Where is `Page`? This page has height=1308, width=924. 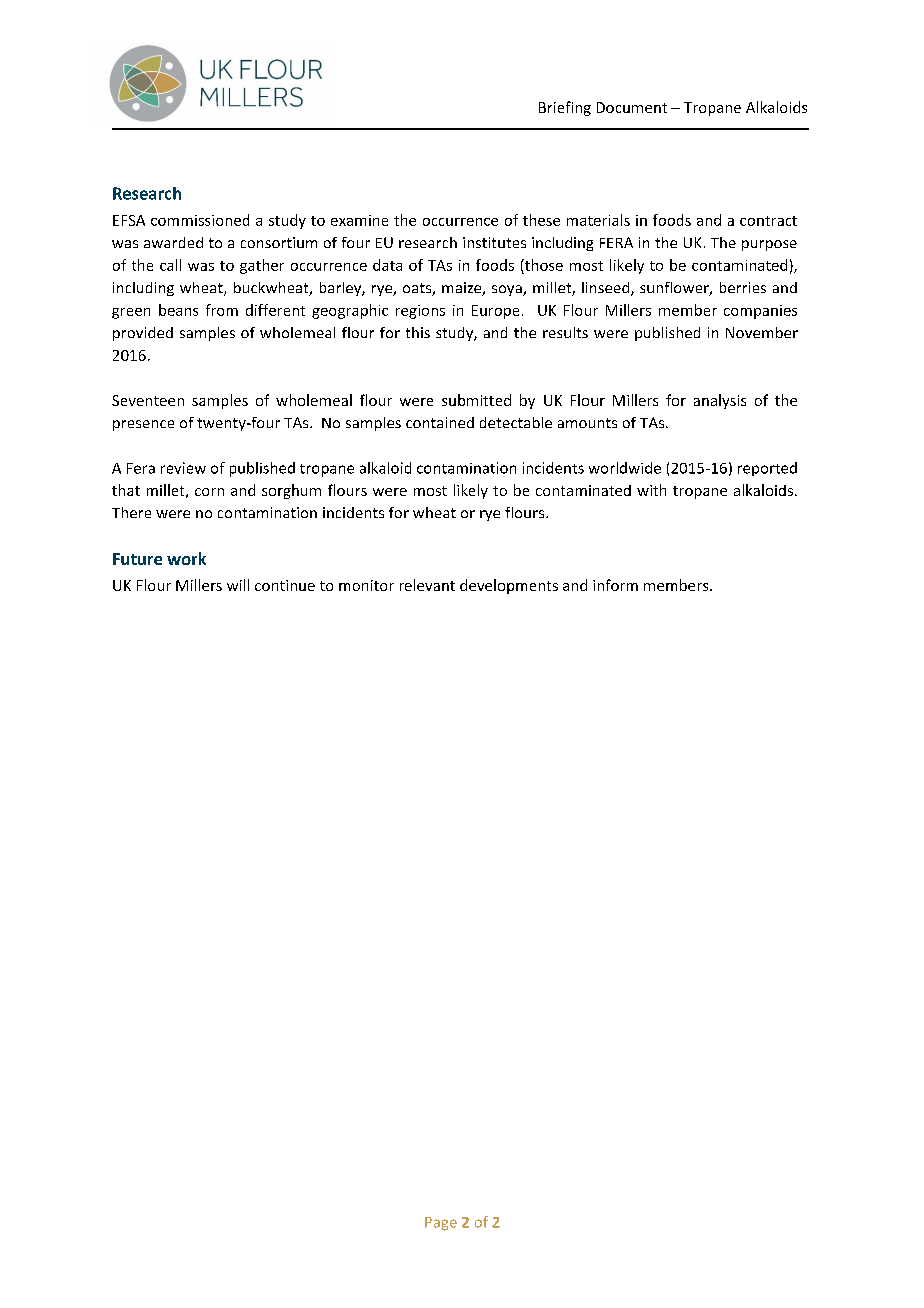
Page is located at coordinates (441, 1224).
